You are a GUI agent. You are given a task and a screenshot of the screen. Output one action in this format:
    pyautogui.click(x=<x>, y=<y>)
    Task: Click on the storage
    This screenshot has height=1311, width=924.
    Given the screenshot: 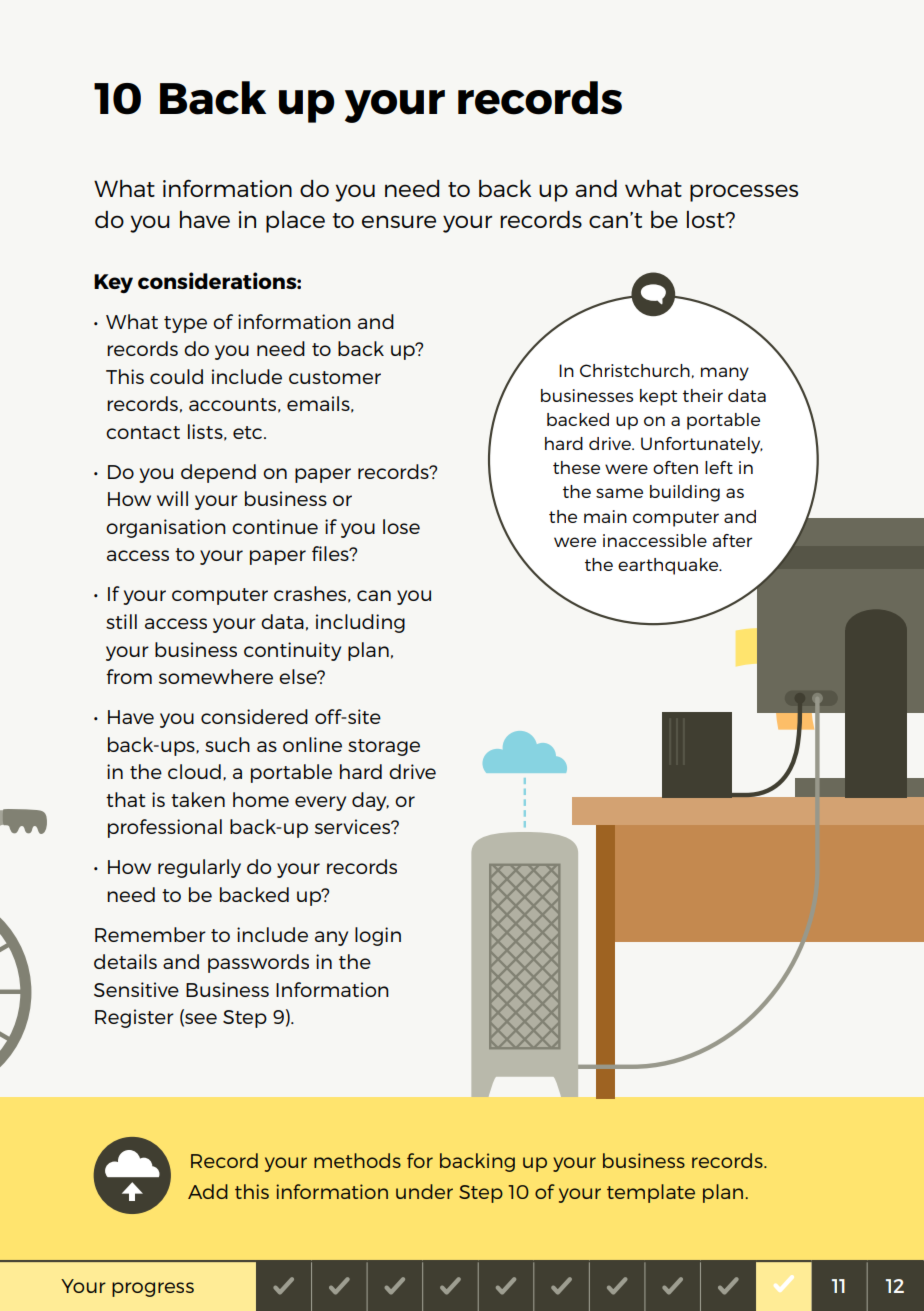 What is the action you would take?
    pyautogui.click(x=384, y=747)
